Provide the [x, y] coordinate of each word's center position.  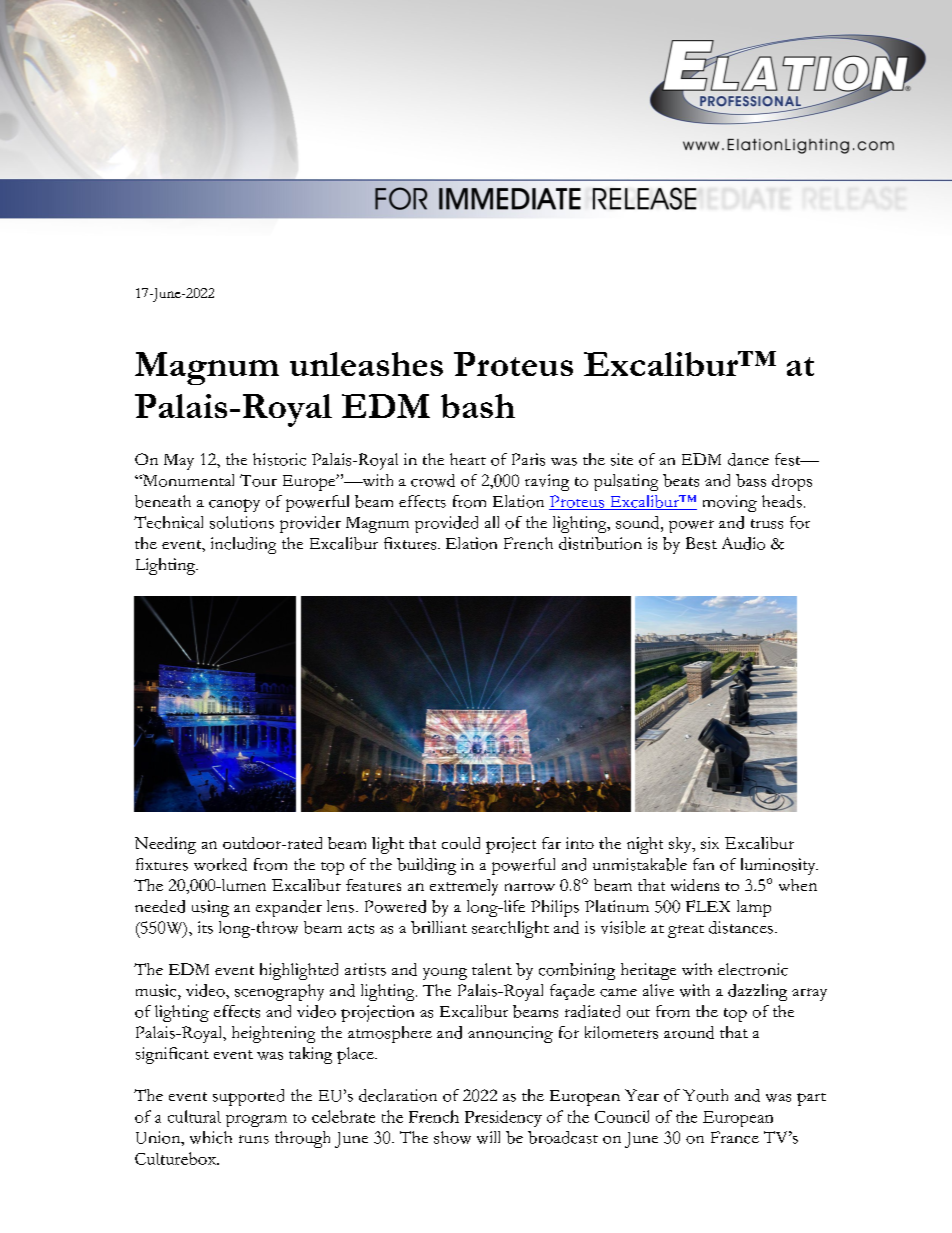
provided [446, 524]
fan [703, 864]
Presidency [503, 1118]
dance [748, 459]
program [256, 1121]
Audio [743, 543]
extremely [464, 887]
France [735, 1137]
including [243, 545]
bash [478, 406]
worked [220, 864]
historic [279, 459]
